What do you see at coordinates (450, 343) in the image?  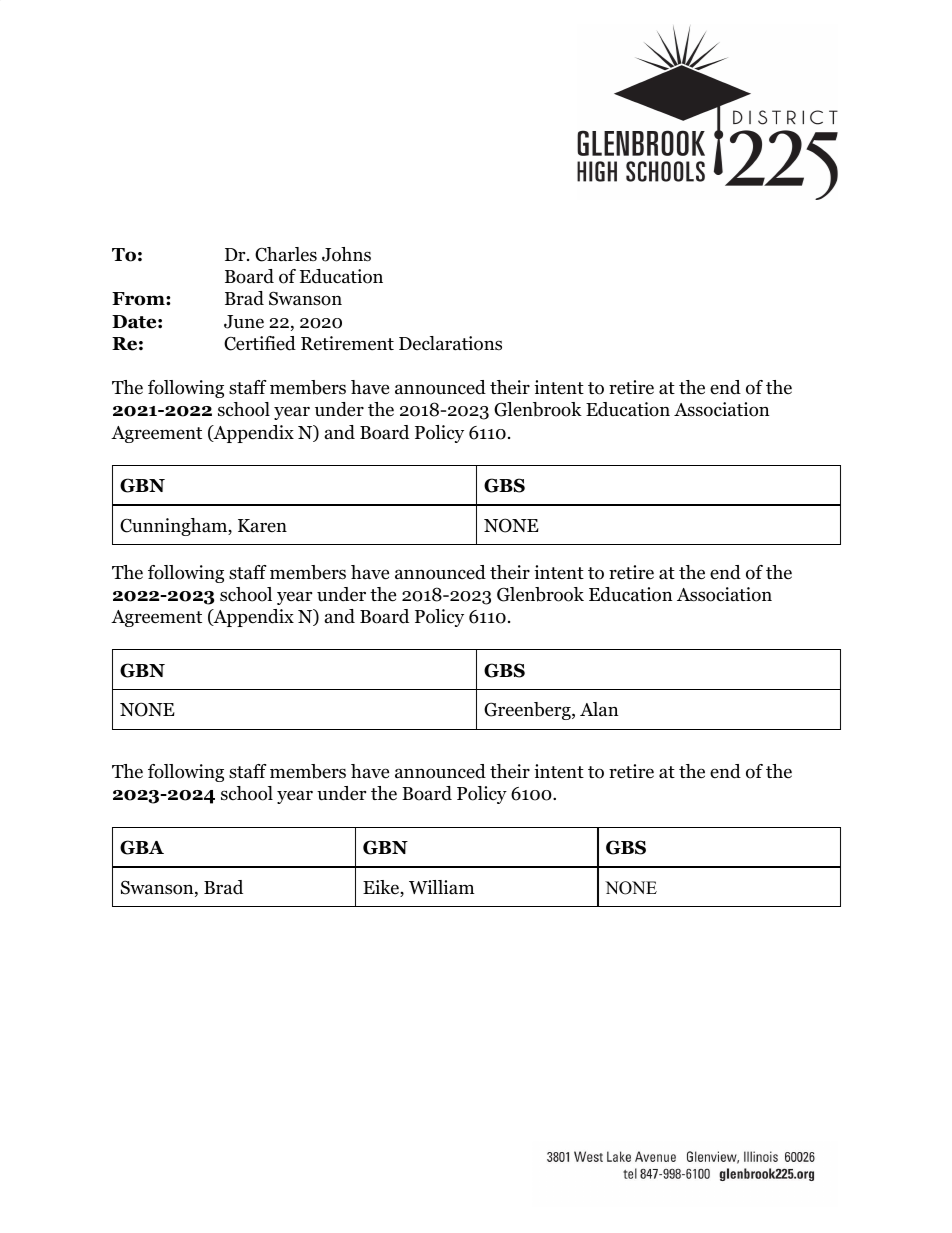 I see `Declarations` at bounding box center [450, 343].
